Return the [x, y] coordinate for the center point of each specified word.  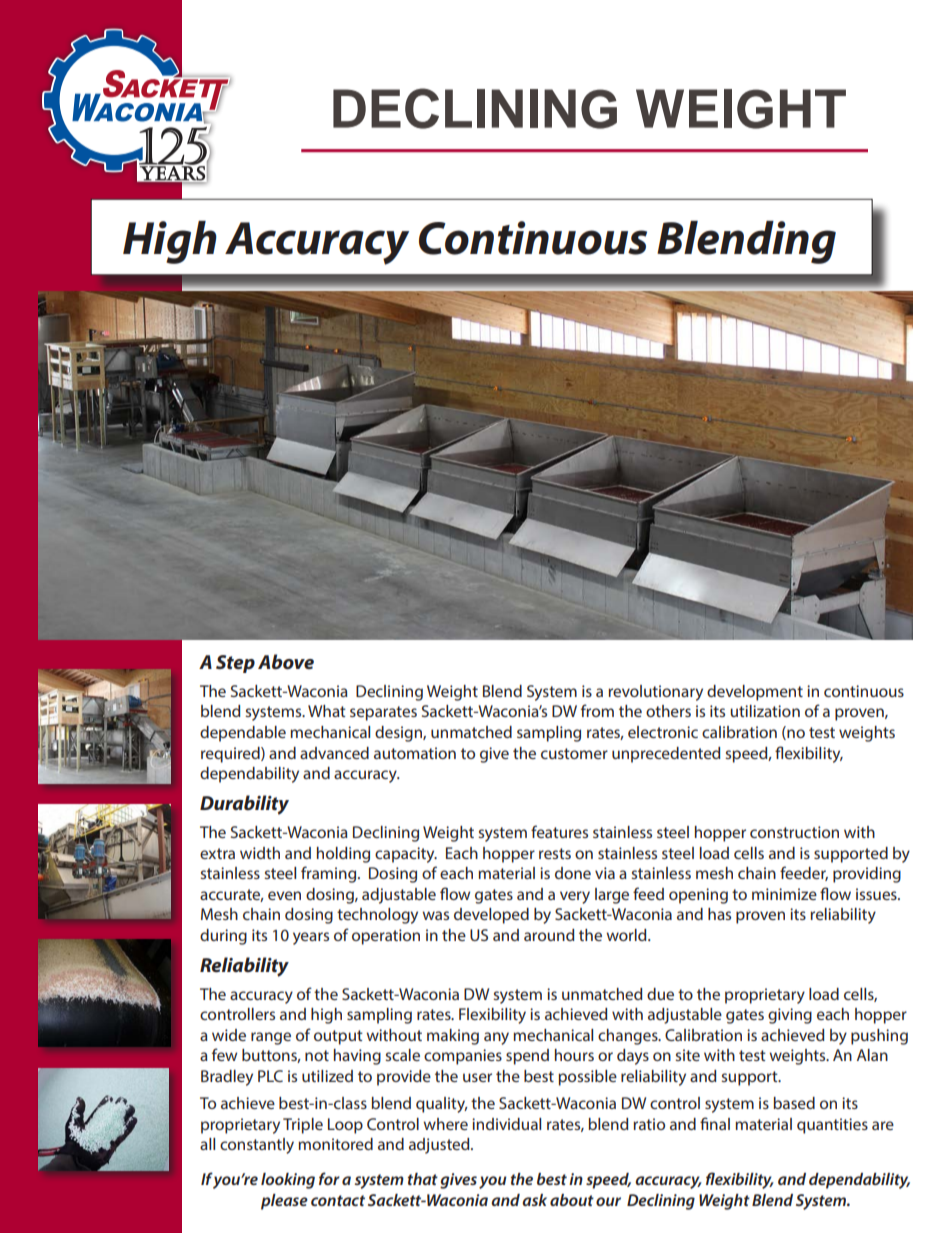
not [317, 1055]
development [755, 693]
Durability [244, 805]
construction [794, 832]
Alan [872, 1055]
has [719, 914]
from [597, 710]
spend [527, 1057]
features [559, 831]
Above [286, 662]
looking [288, 1181]
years [311, 938]
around [549, 935]
